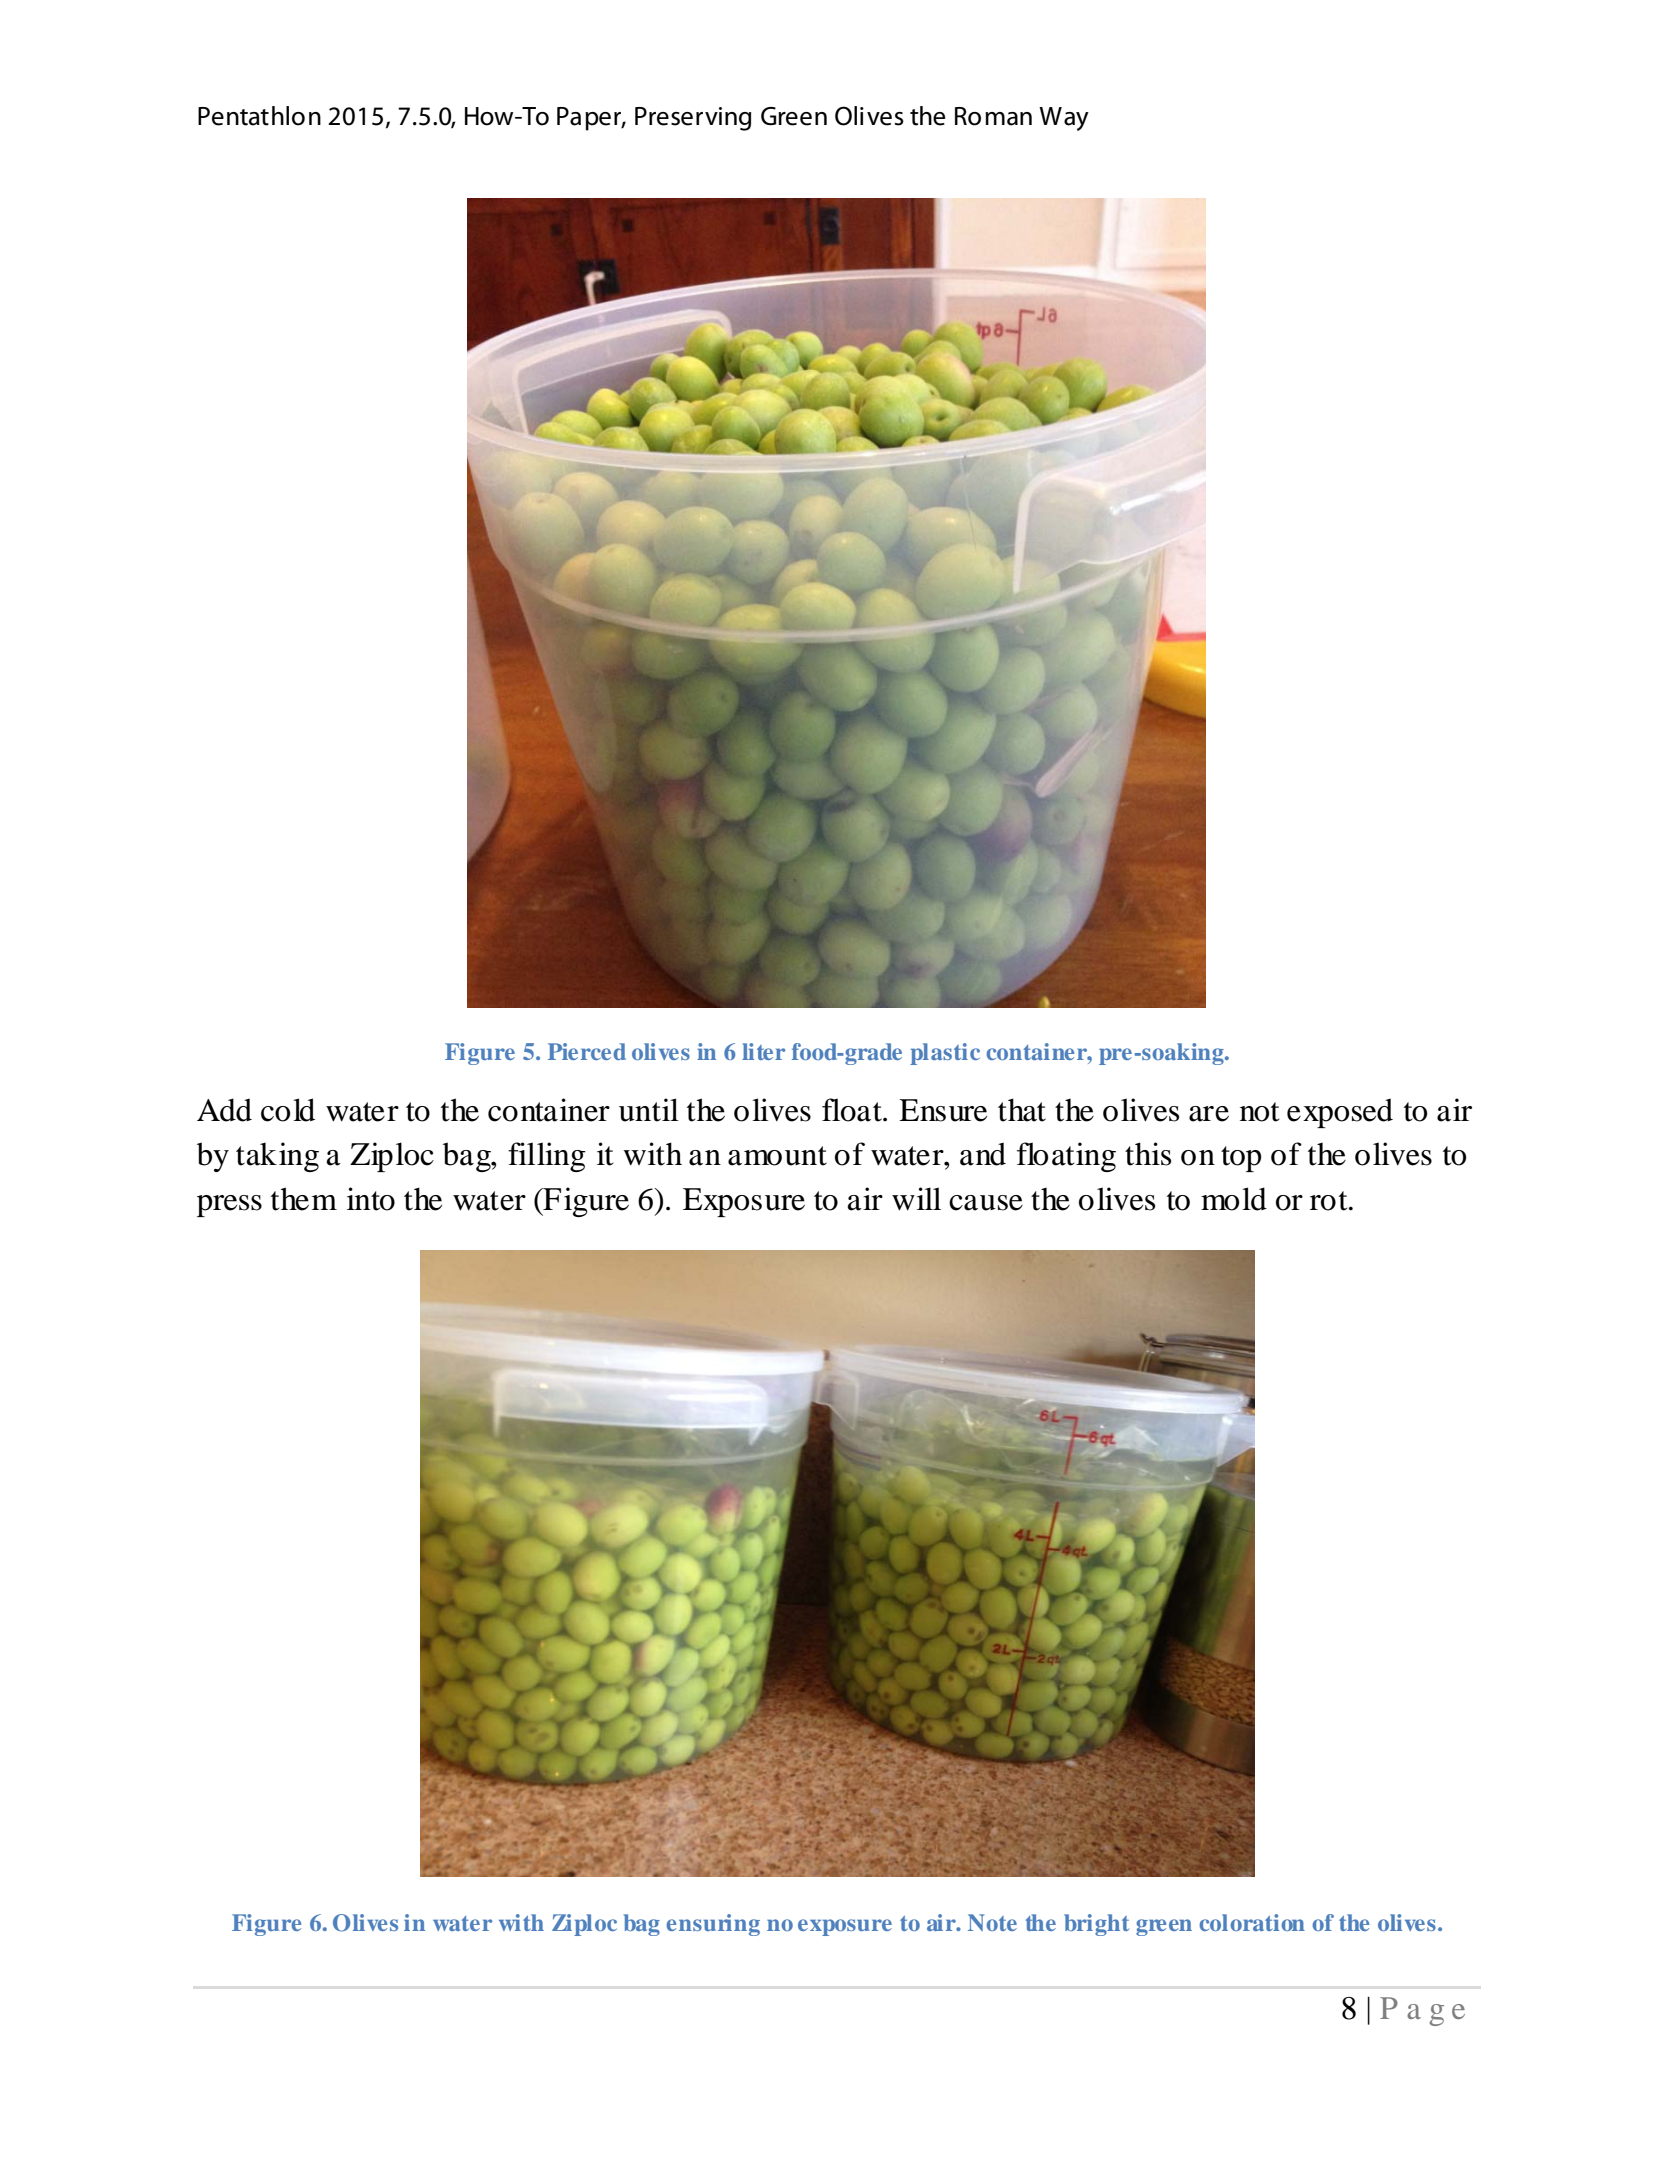 The image size is (1673, 2165). What do you see at coordinates (713, 1925) in the image?
I see `ensuring` at bounding box center [713, 1925].
